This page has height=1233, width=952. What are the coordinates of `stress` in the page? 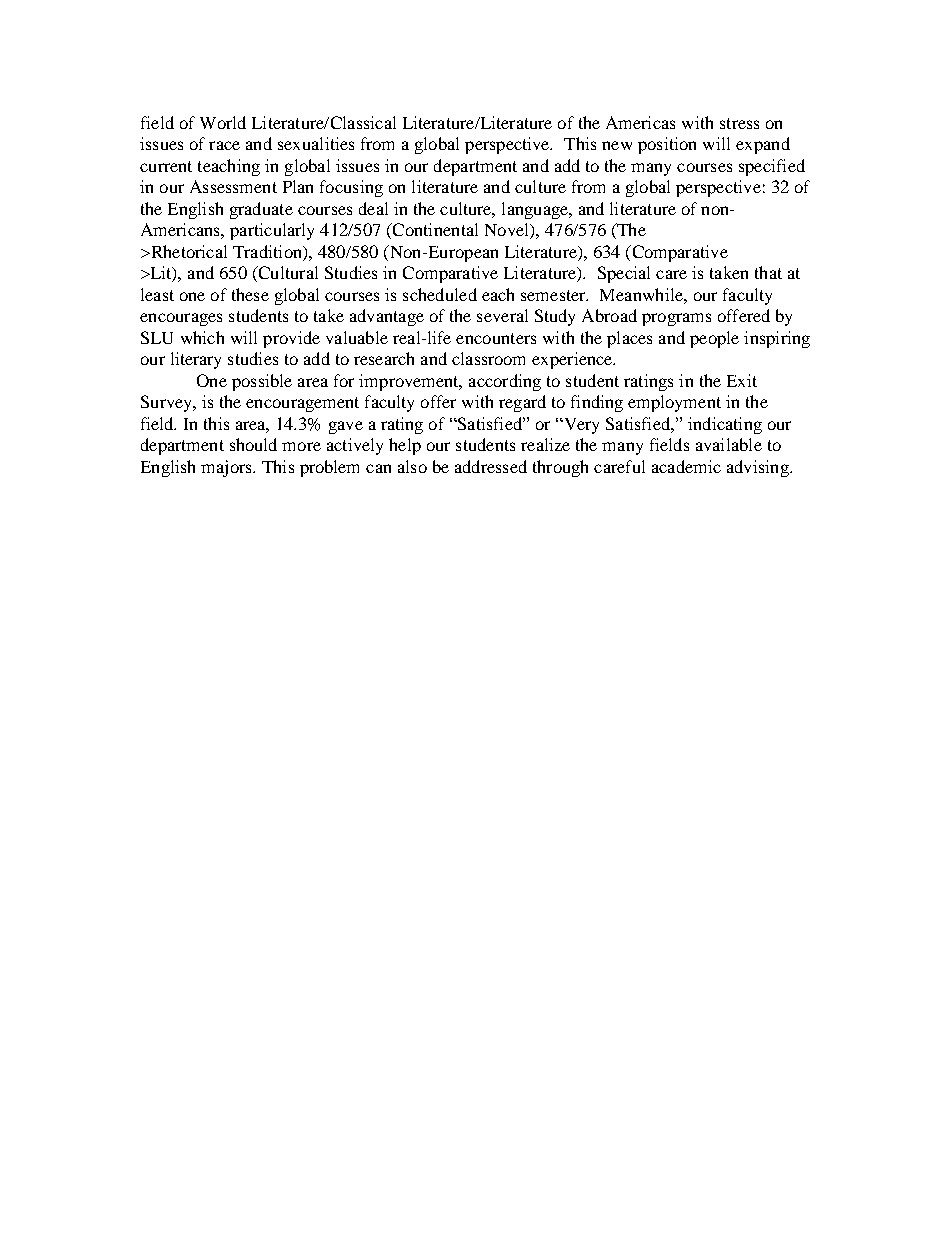 It's located at (739, 123).
